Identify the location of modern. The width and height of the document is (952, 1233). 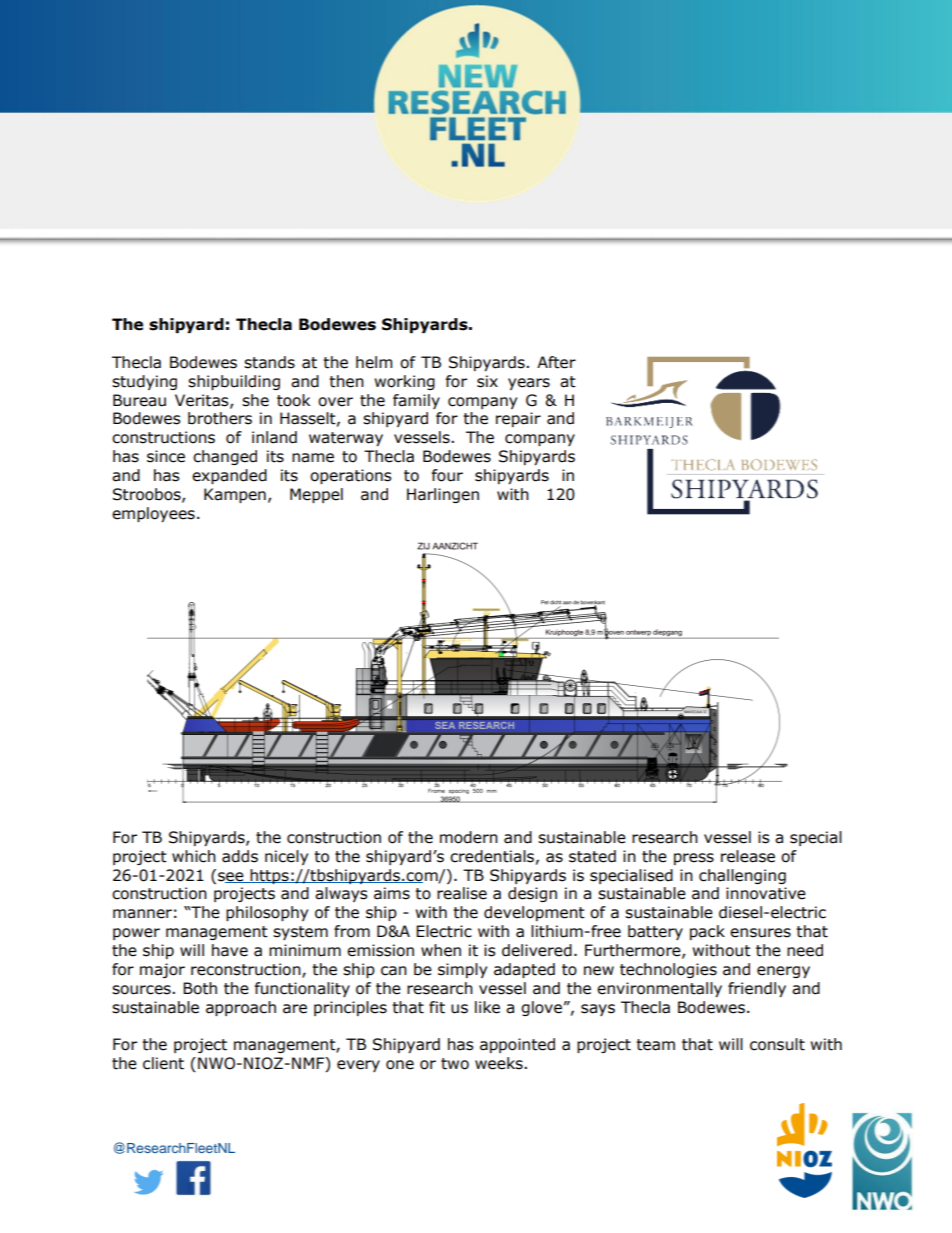
(469, 837).
